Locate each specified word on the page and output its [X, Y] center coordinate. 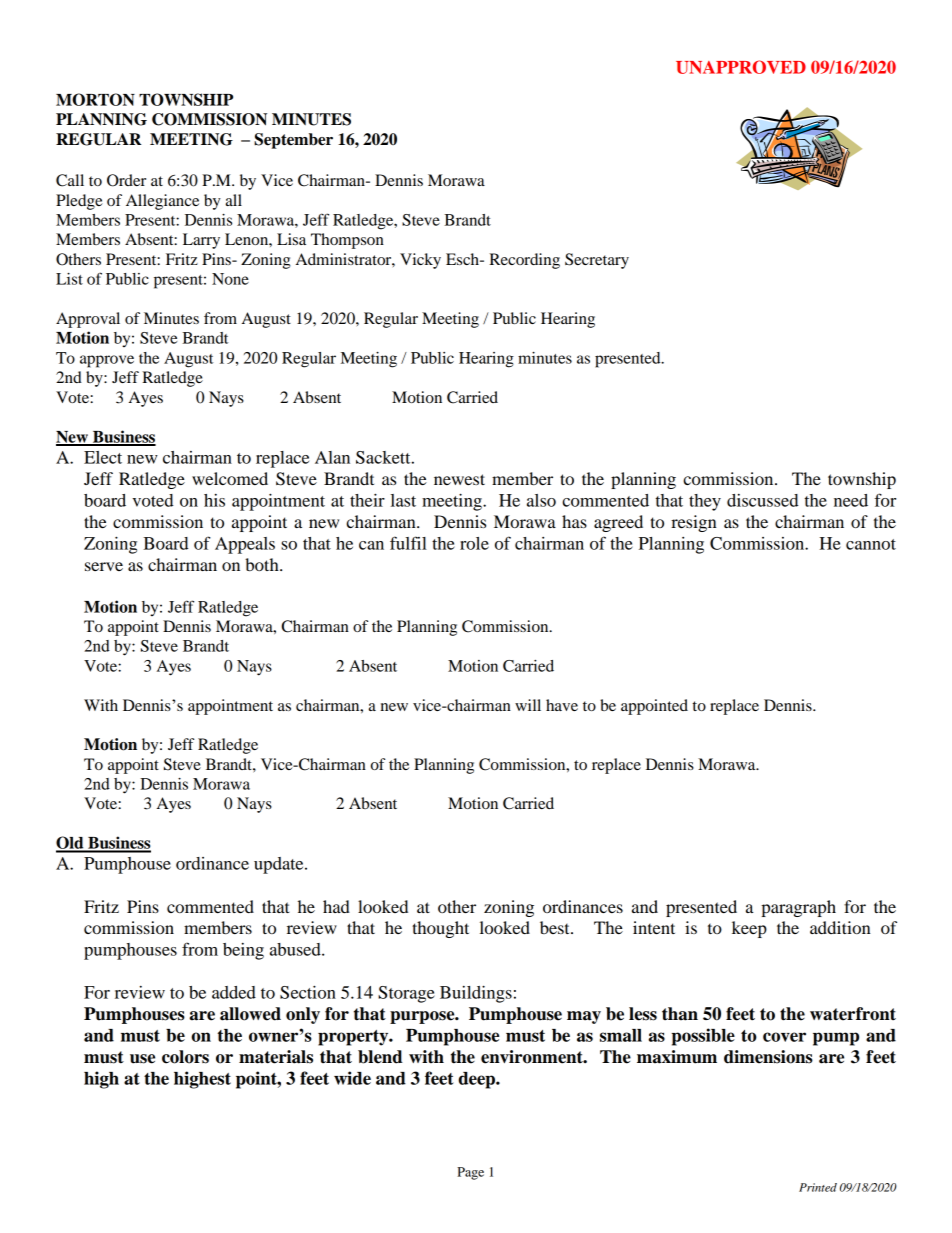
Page [470, 1173]
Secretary [597, 261]
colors [185, 1057]
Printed [818, 1187]
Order [126, 180]
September [293, 141]
